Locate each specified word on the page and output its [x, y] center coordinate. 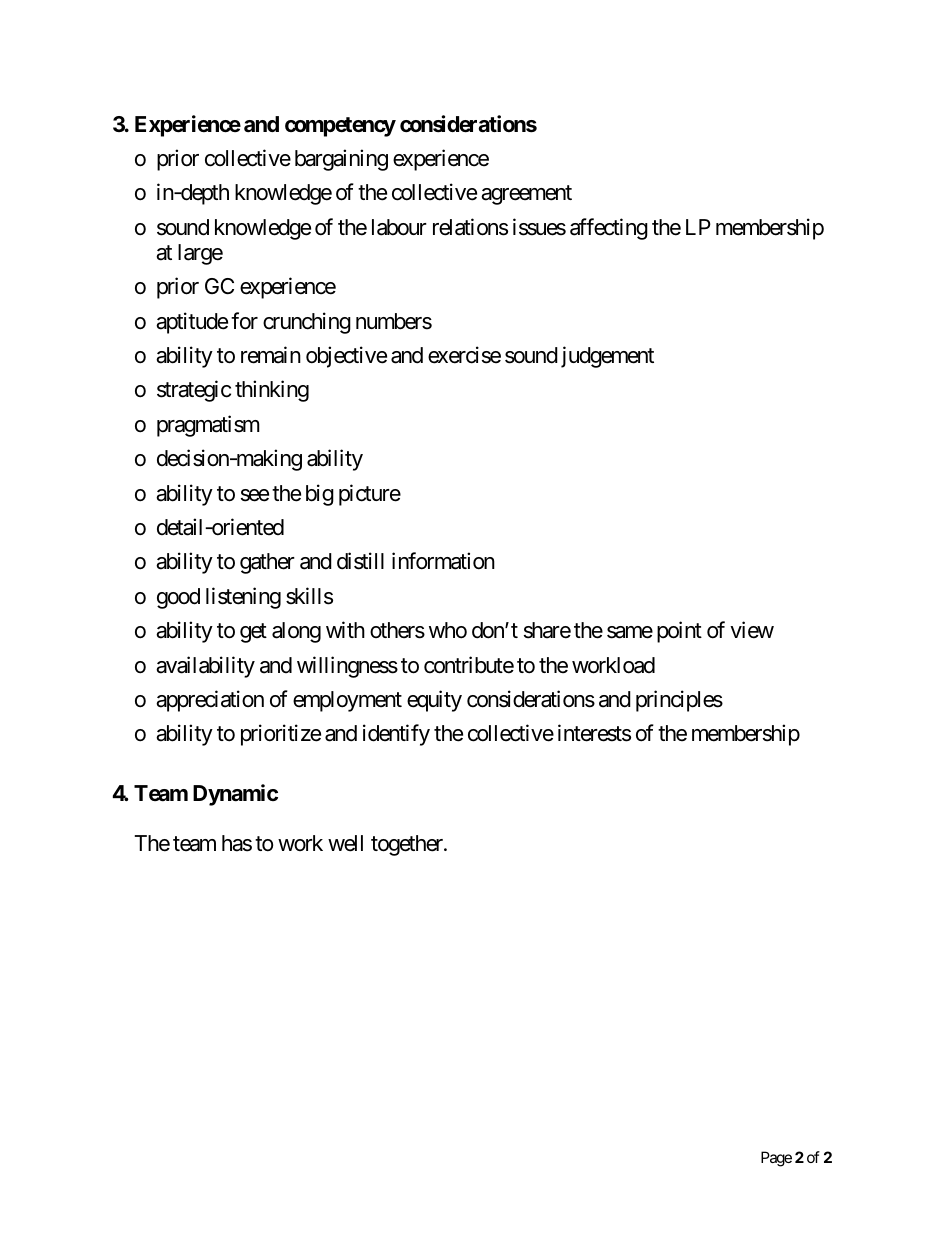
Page [776, 1159]
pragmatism [208, 426]
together [408, 845]
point [679, 632]
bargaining [341, 160]
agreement [526, 195]
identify [396, 735]
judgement [607, 357]
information [443, 561]
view [752, 630]
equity [434, 701]
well [345, 843]
